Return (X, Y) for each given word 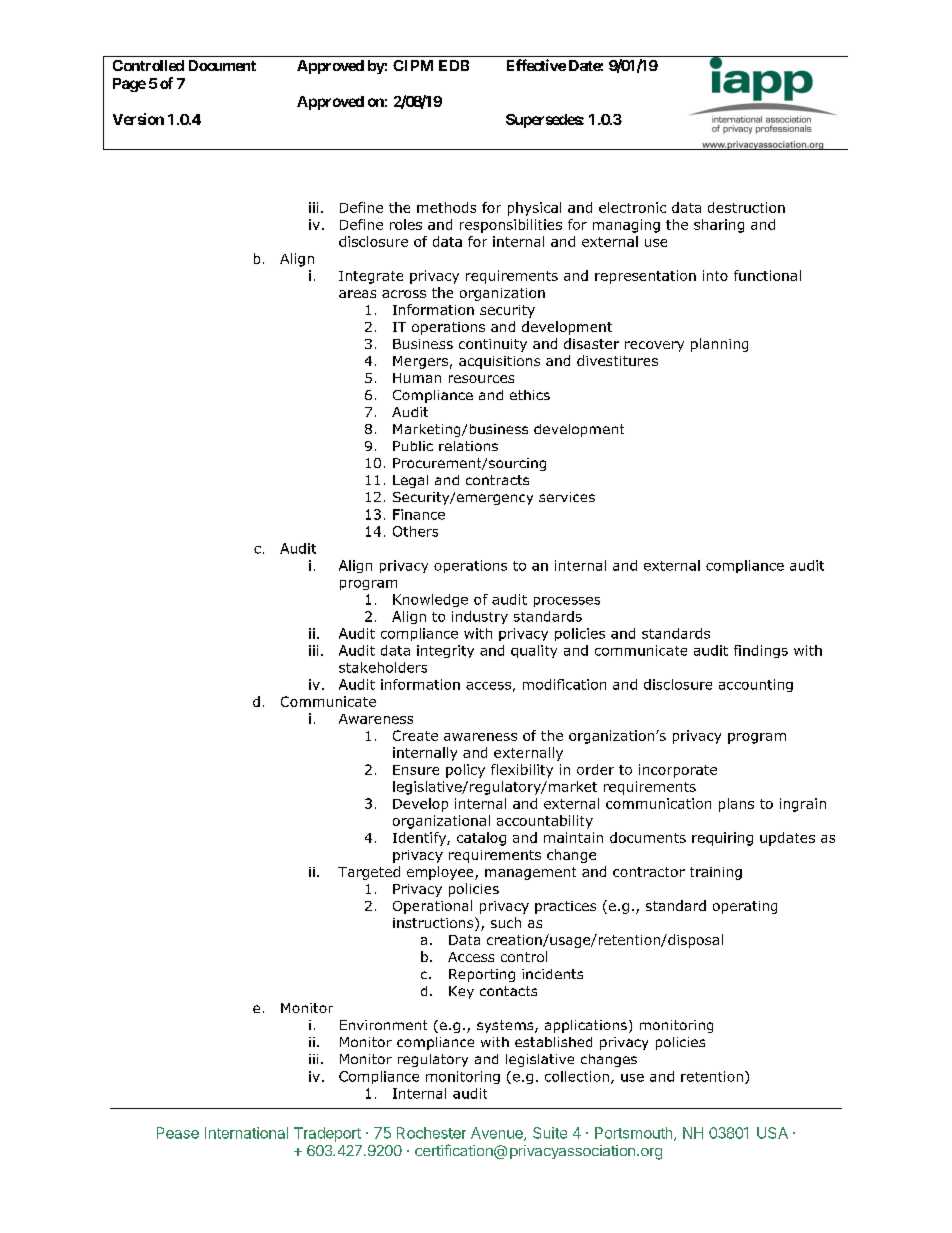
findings (761, 651)
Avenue (498, 1134)
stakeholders (383, 667)
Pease (178, 1133)
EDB (454, 65)
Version (138, 119)
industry (480, 617)
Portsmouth (635, 1134)
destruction (746, 207)
